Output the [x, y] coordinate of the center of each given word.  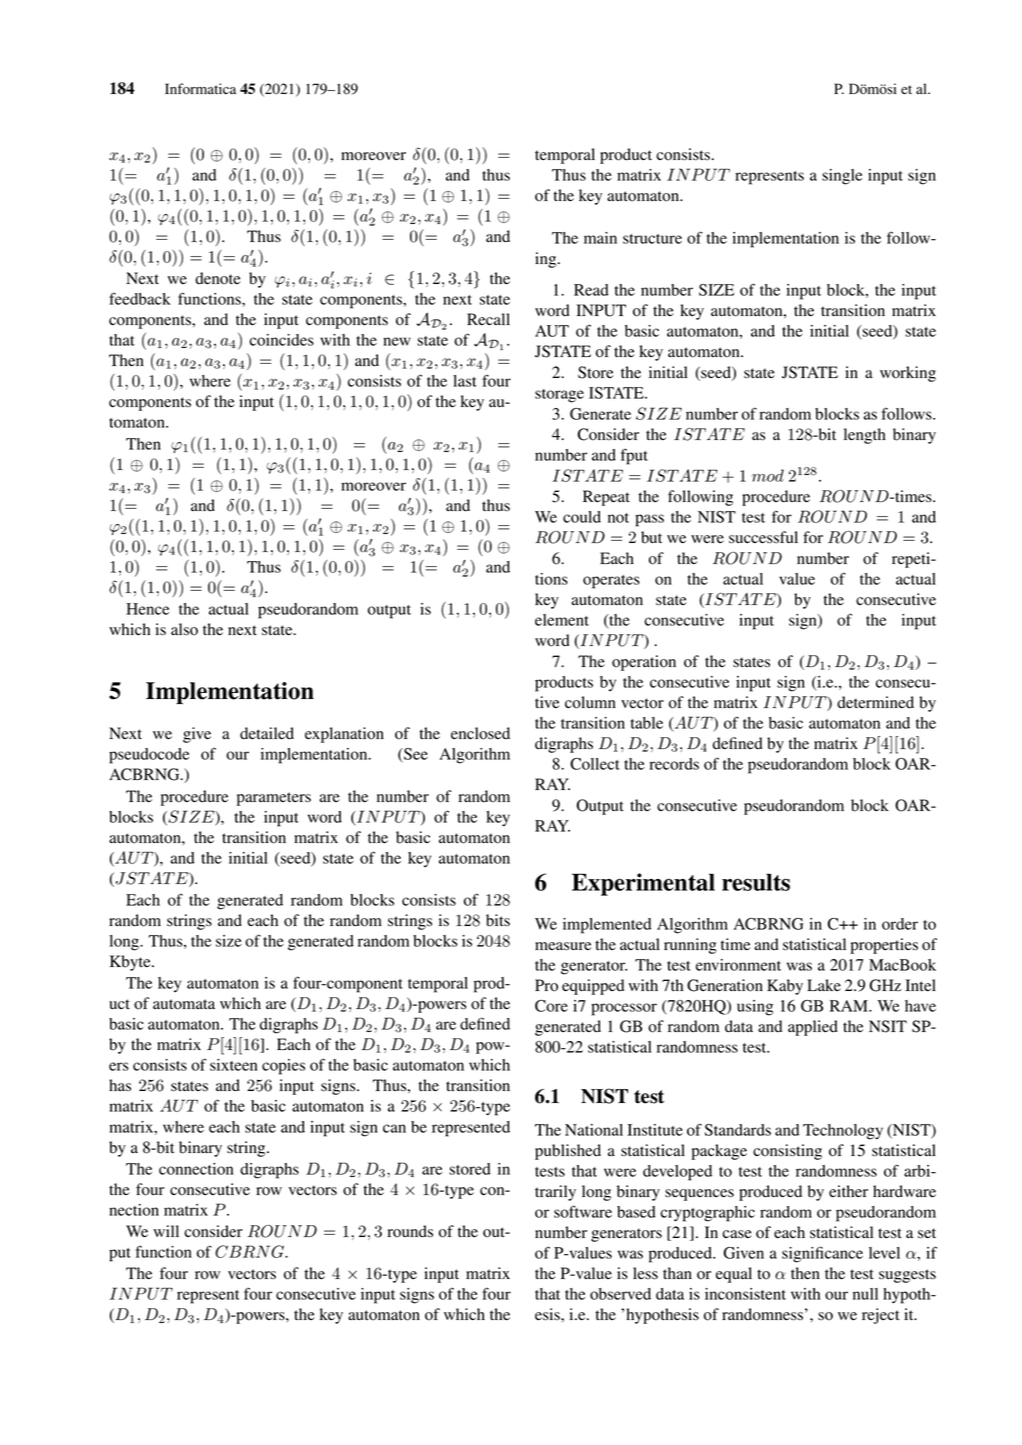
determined [875, 702]
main [600, 238]
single [842, 177]
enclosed [480, 733]
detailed [267, 733]
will [166, 1231]
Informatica [200, 89]
